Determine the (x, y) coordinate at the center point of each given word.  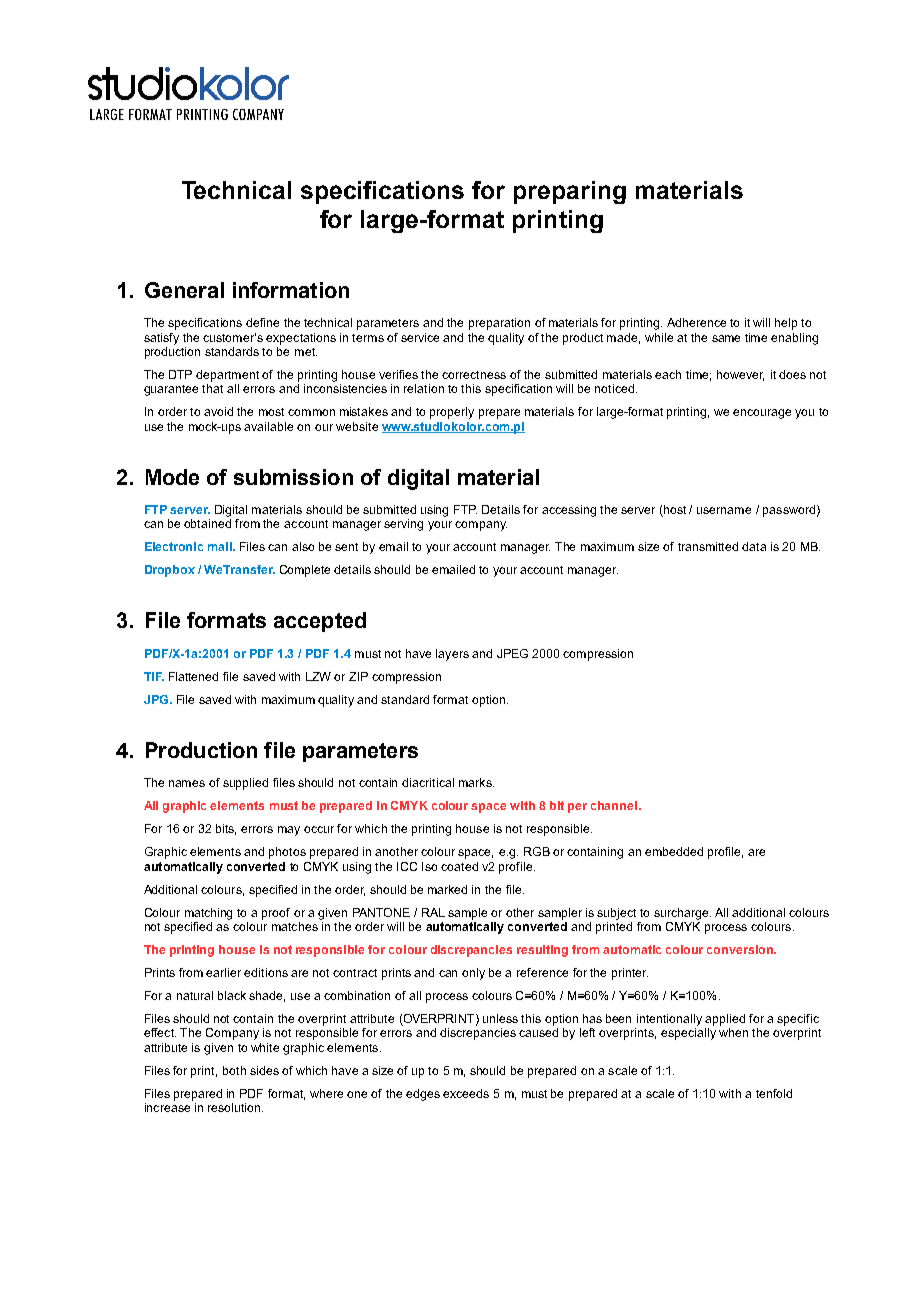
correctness (474, 375)
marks (476, 782)
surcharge (682, 914)
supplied (245, 784)
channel (614, 805)
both (234, 1070)
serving (403, 525)
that (212, 388)
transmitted (708, 546)
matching (208, 914)
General (184, 290)
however (740, 375)
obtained (207, 523)
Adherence (696, 322)
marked (447, 889)
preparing (570, 192)
